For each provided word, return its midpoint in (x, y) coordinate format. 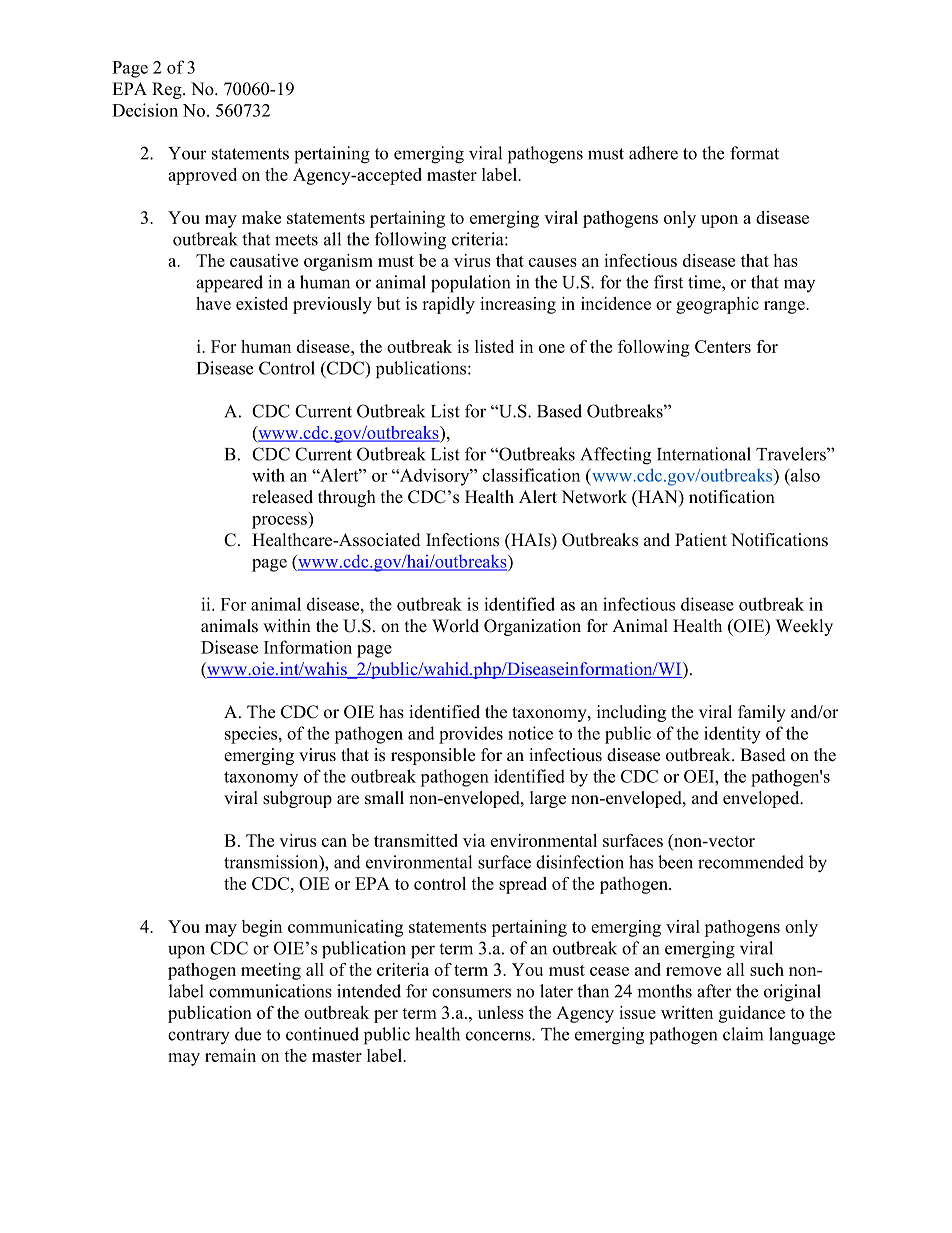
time (705, 282)
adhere (653, 153)
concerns (499, 1036)
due (248, 1034)
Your (187, 153)
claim (743, 1034)
